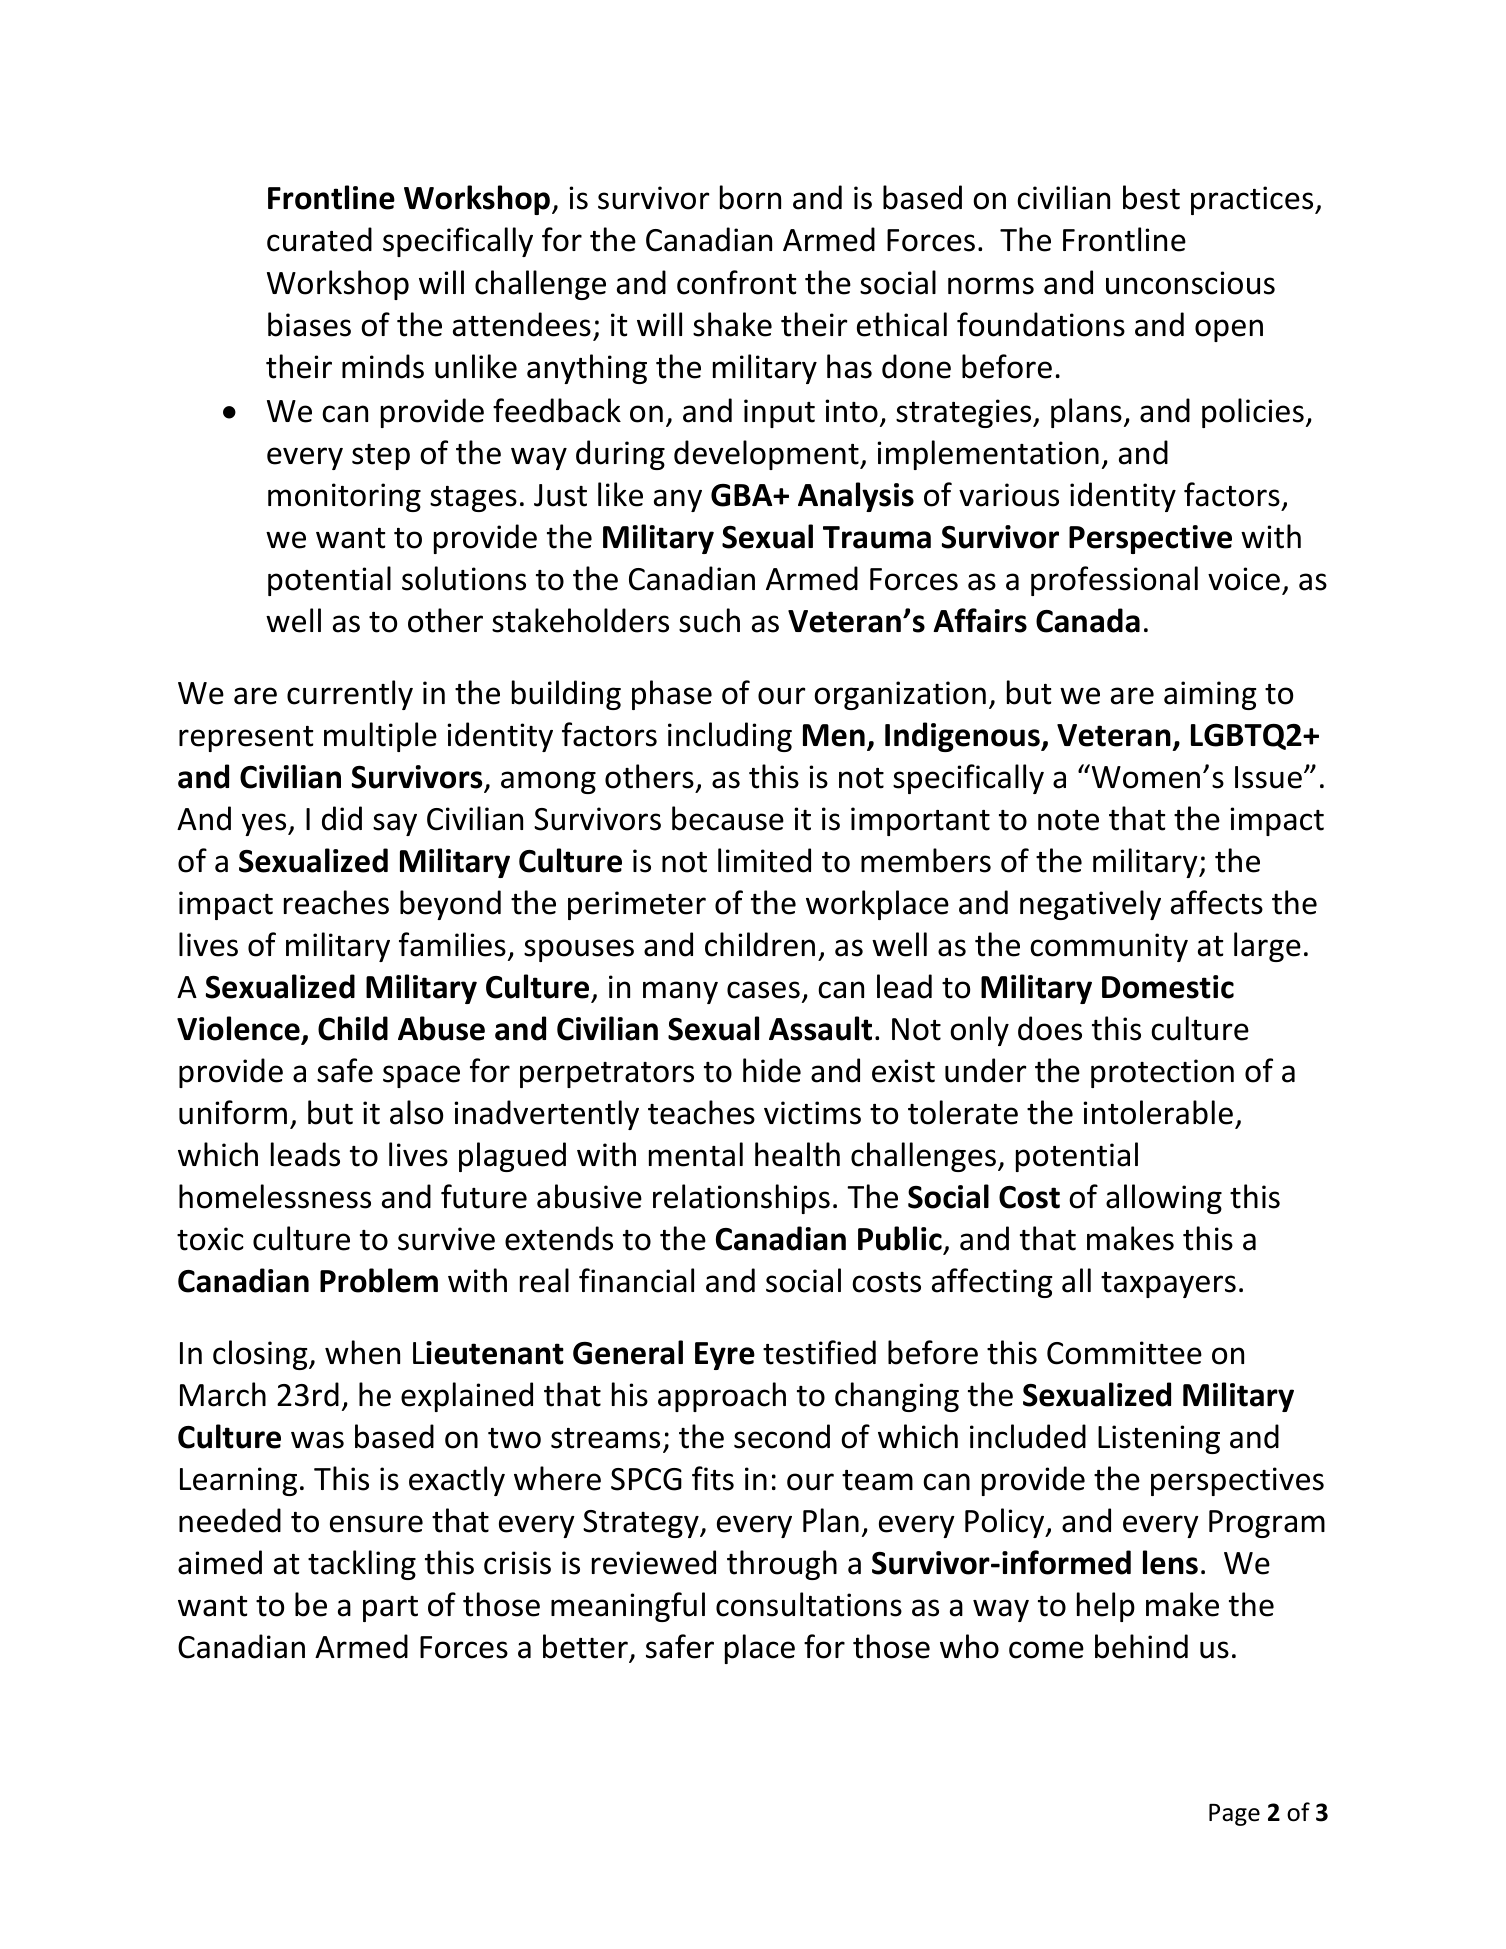  I want to click on aiming, so click(1210, 695).
